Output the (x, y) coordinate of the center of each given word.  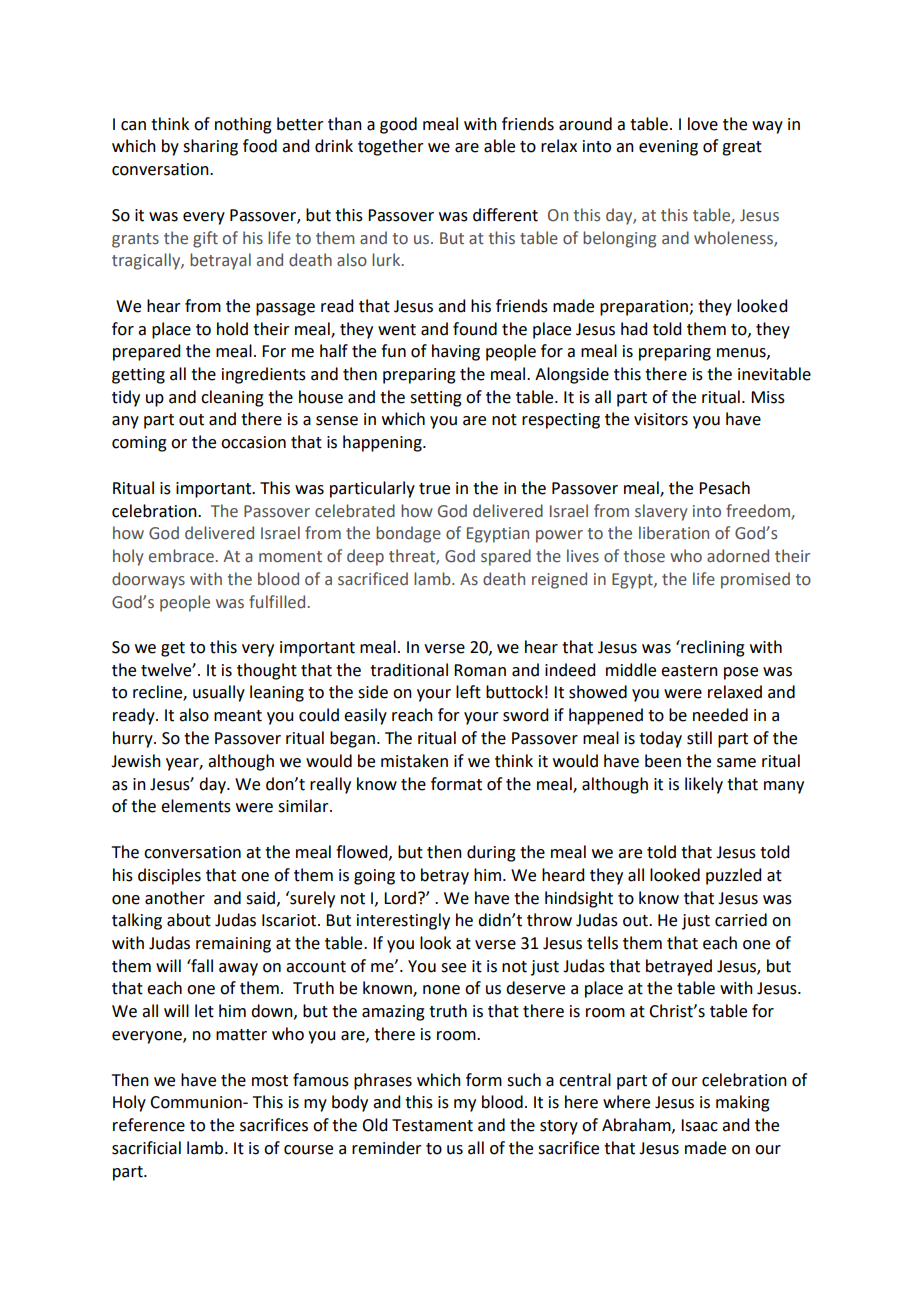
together (391, 147)
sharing (210, 147)
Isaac (699, 1125)
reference (149, 1125)
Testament (432, 1125)
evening (668, 148)
